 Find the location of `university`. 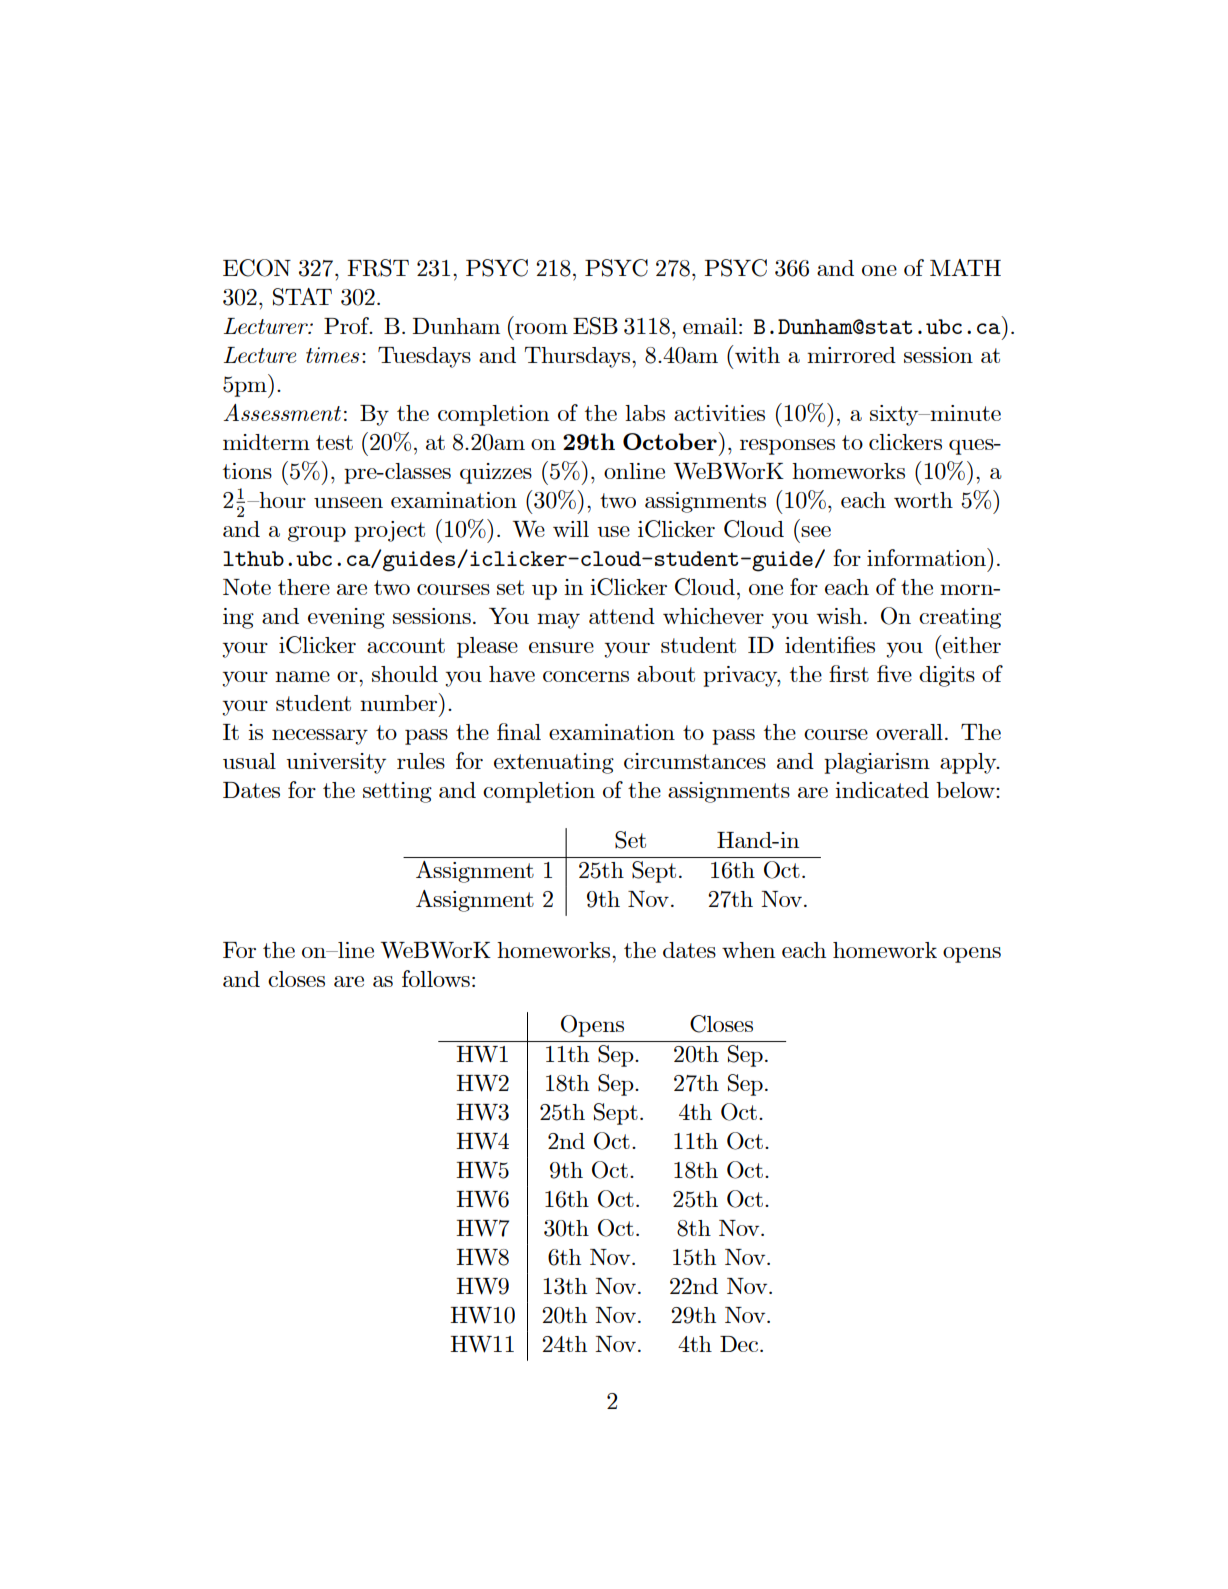

university is located at coordinates (336, 763).
